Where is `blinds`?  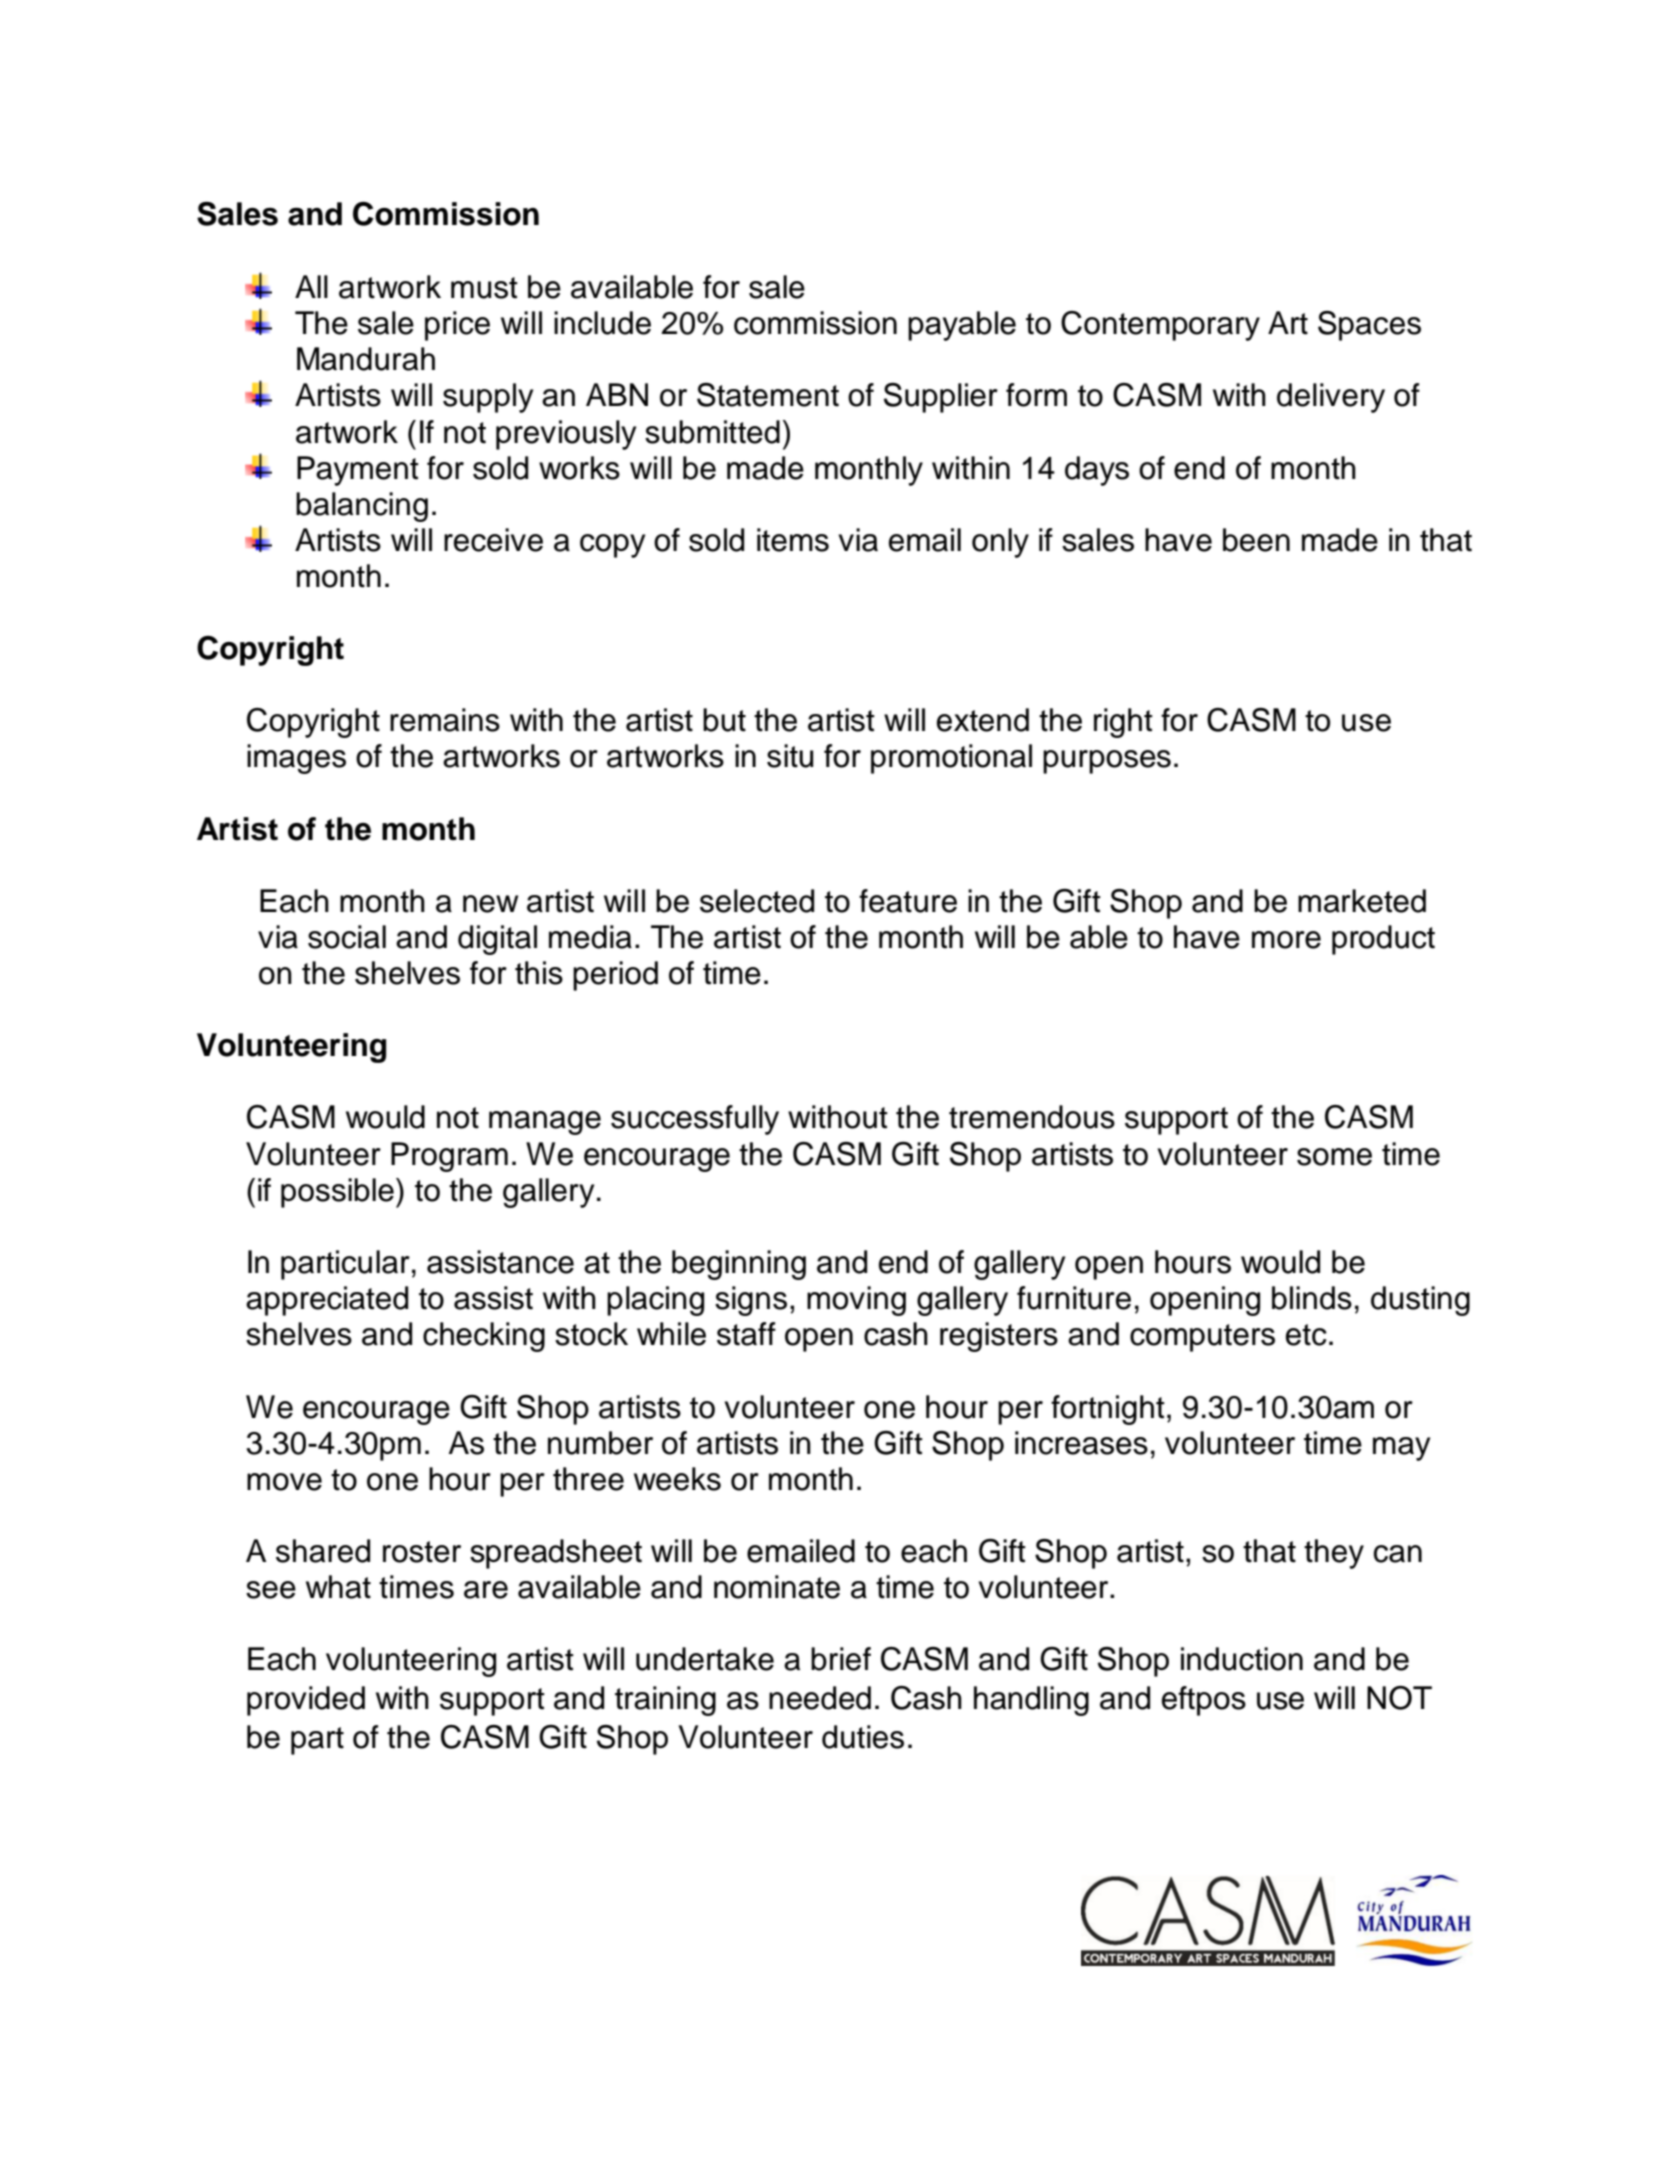
blinds is located at coordinates (1312, 1298).
